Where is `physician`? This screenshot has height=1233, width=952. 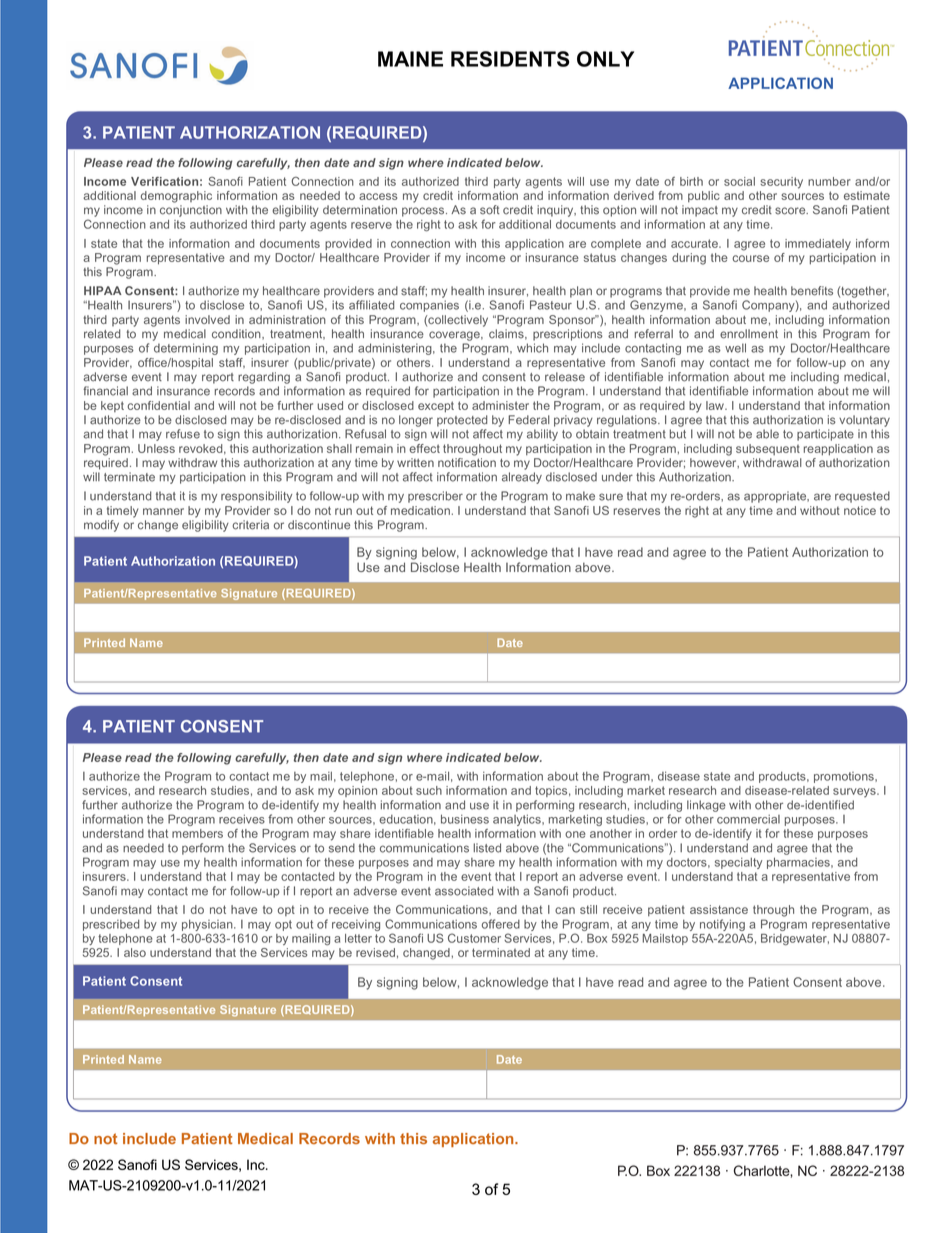 physician is located at coordinates (208, 926).
